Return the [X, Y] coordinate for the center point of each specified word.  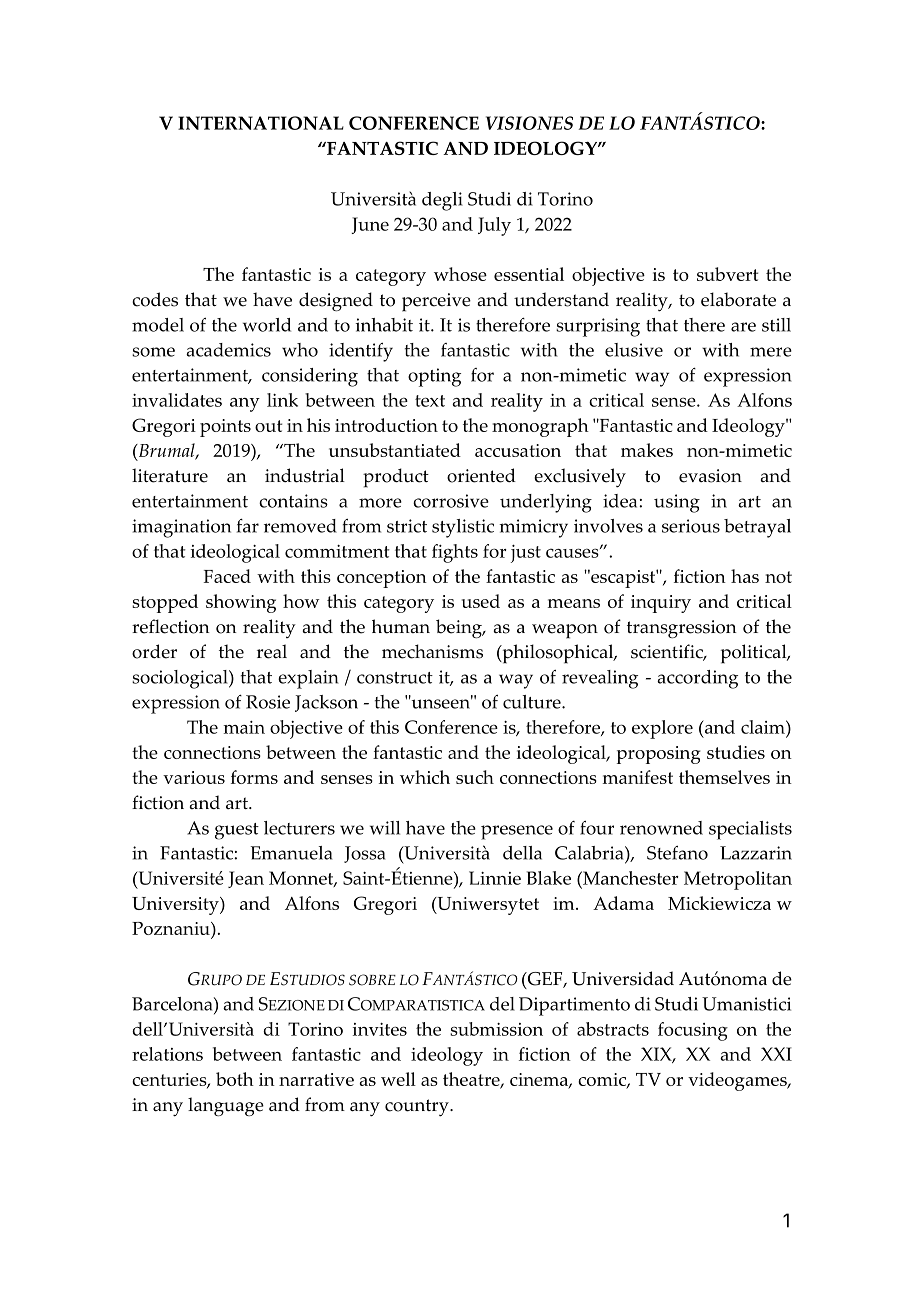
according [697, 679]
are [743, 327]
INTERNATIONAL [261, 123]
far [248, 526]
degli [442, 201]
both [235, 1079]
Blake [549, 878]
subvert [727, 274]
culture [533, 702]
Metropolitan [738, 880]
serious [691, 526]
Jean [246, 879]
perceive [436, 302]
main [244, 727]
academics [228, 350]
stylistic [463, 528]
